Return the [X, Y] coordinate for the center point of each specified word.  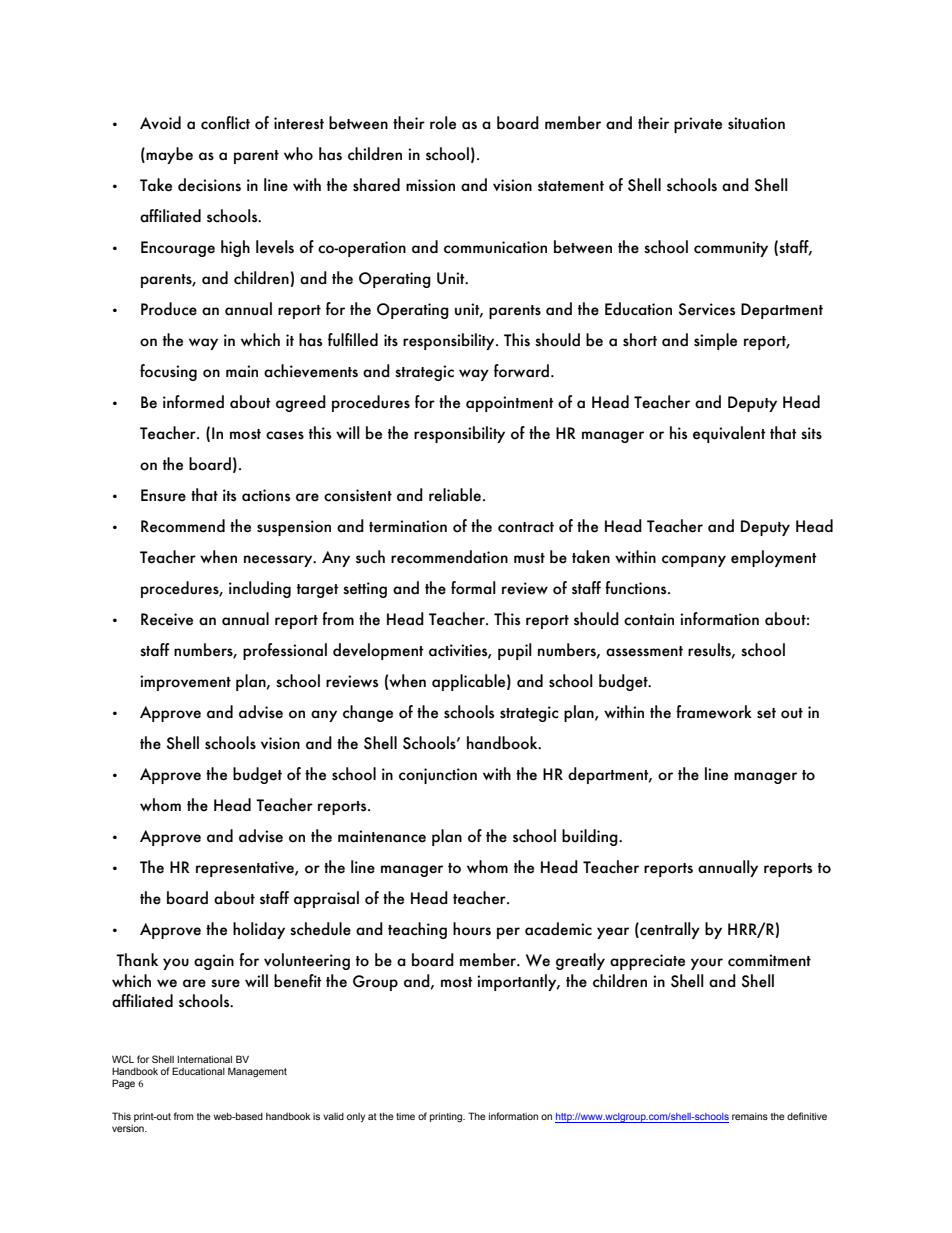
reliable [455, 495]
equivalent [729, 434]
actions [266, 495]
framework [714, 712]
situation [756, 123]
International [205, 1059]
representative [246, 869]
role [443, 123]
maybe [168, 155]
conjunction [438, 776]
